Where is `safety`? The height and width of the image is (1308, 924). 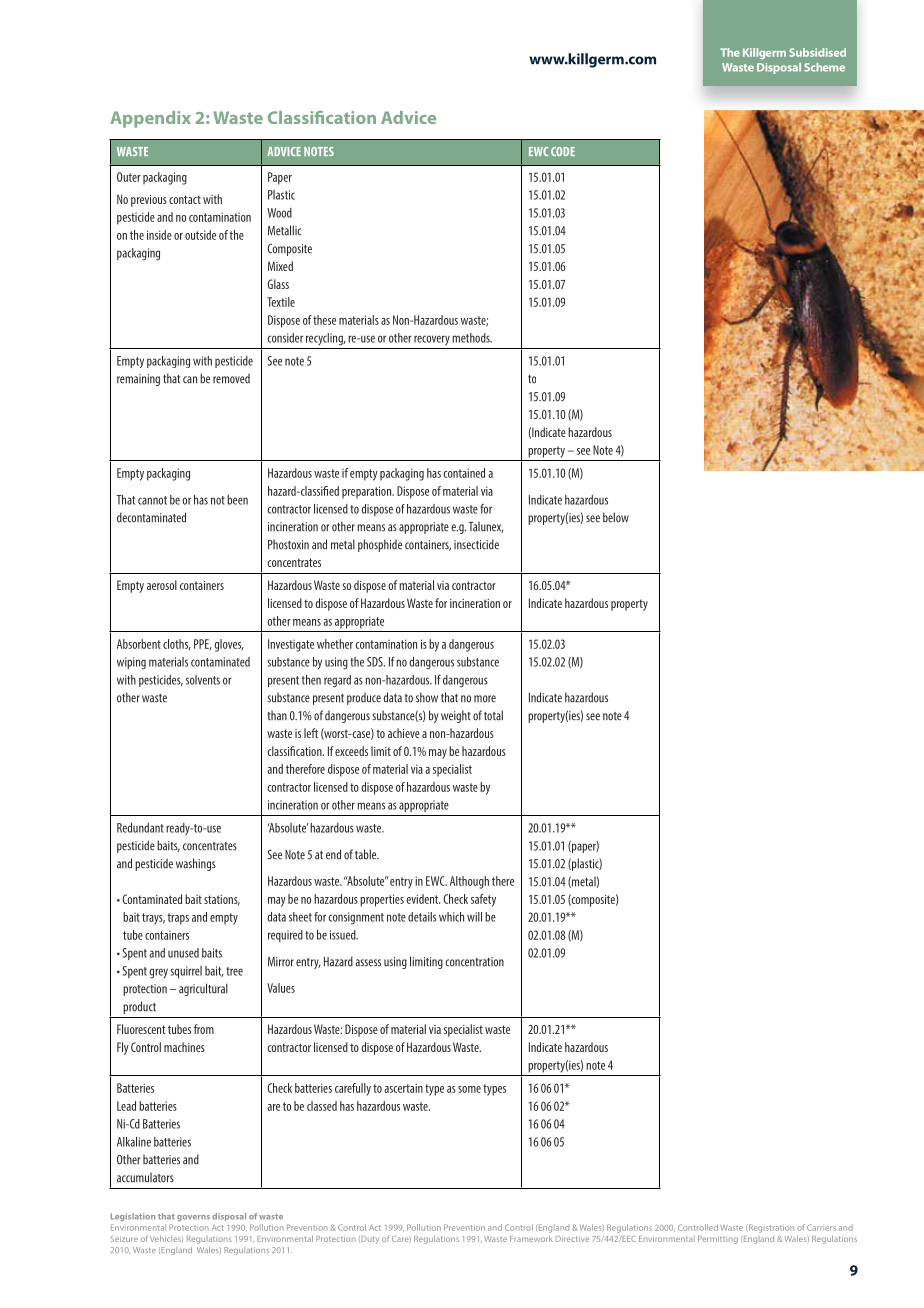 safety is located at coordinates (483, 900).
